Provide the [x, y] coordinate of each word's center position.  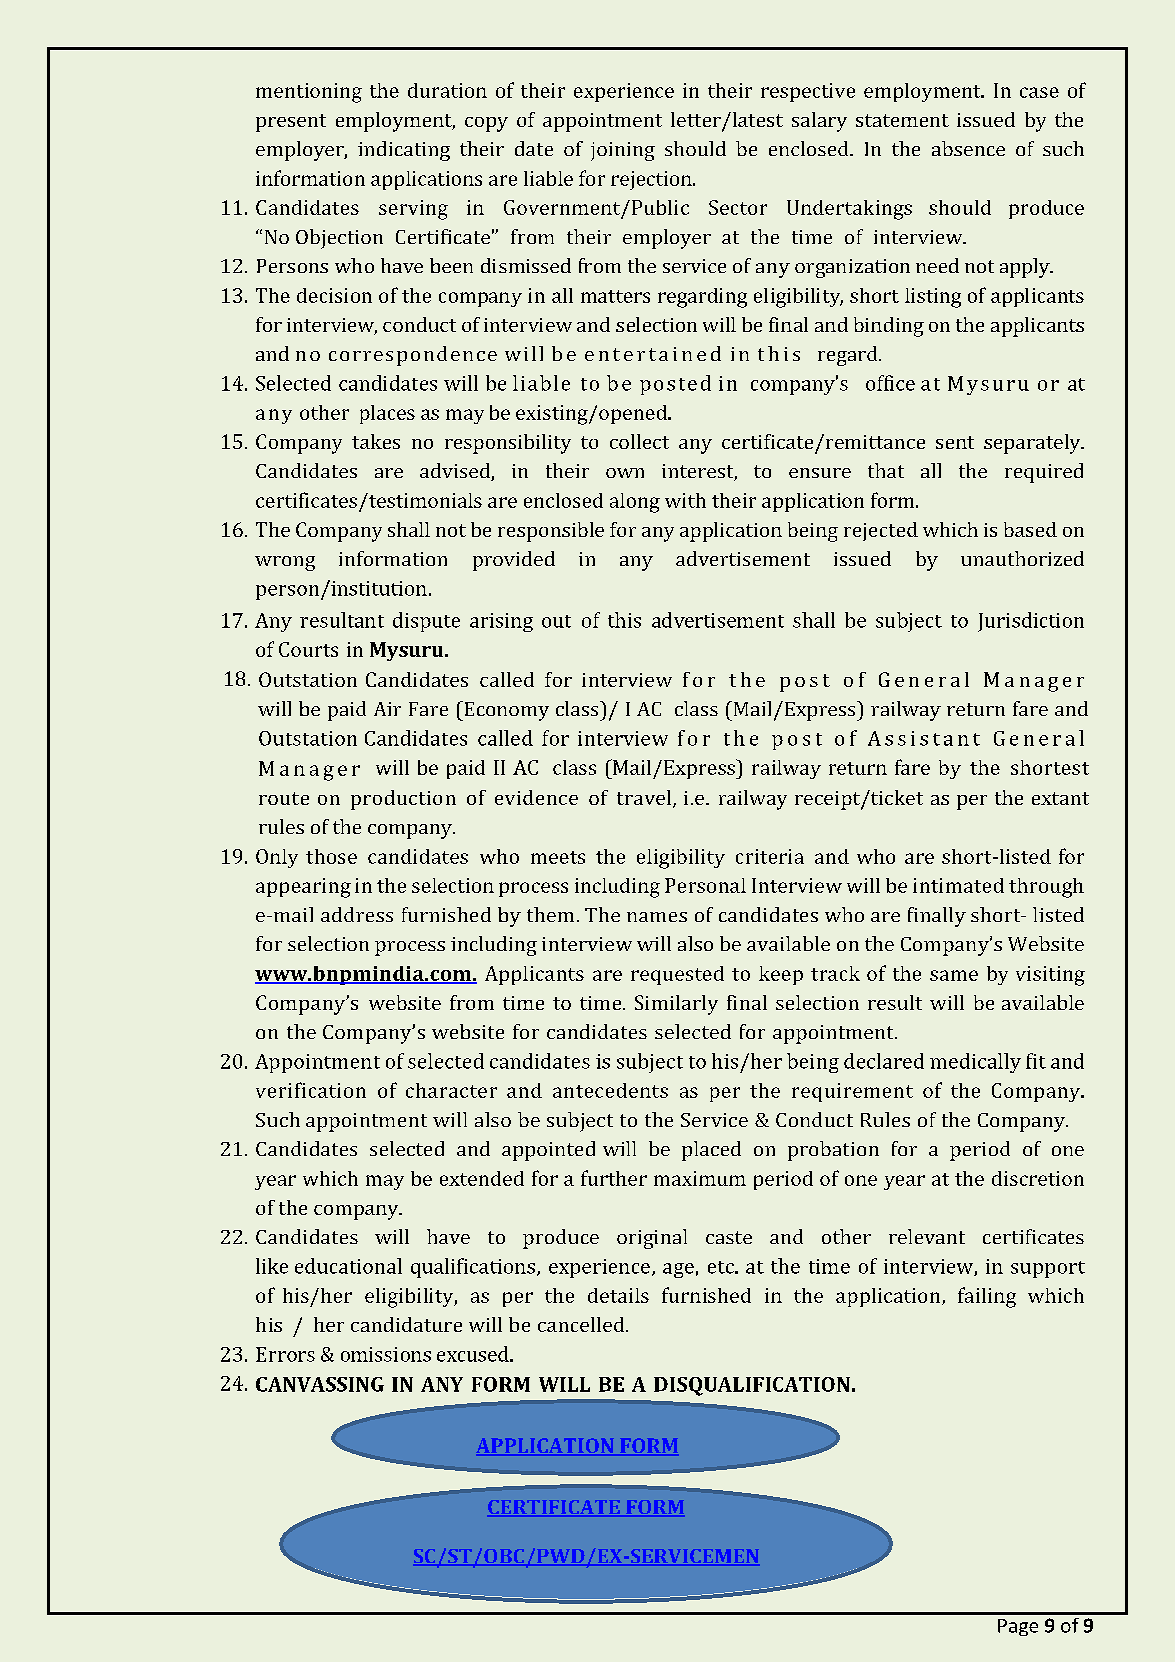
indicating [404, 151]
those [331, 856]
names [657, 917]
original [652, 1239]
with [685, 500]
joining [623, 151]
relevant [927, 1236]
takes [376, 441]
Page [1018, 1627]
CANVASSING [320, 1384]
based [1030, 529]
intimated [958, 885]
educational [348, 1266]
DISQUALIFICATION [752, 1386]
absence [968, 148]
